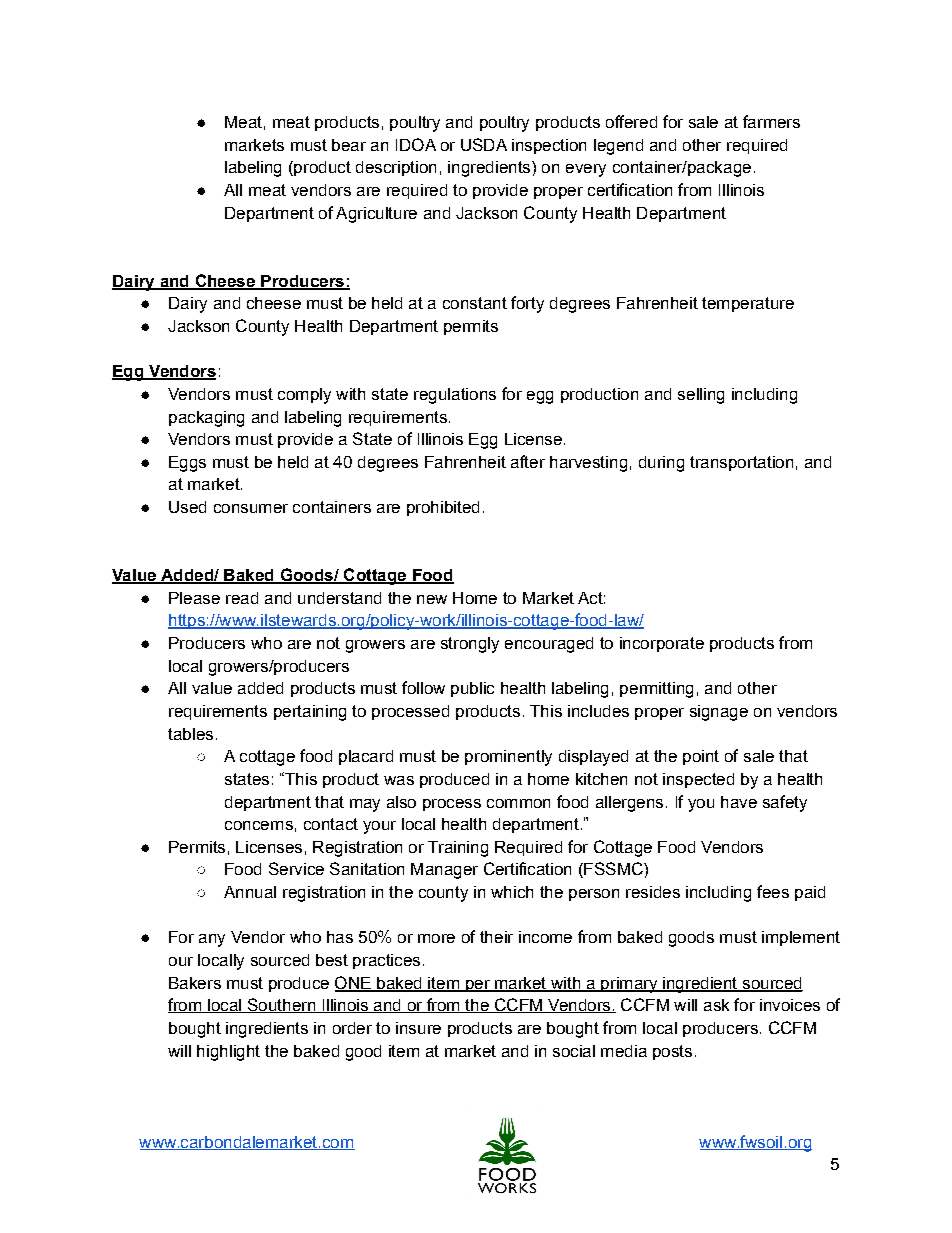 The width and height of the page is (952, 1233). I want to click on bear, so click(349, 145).
